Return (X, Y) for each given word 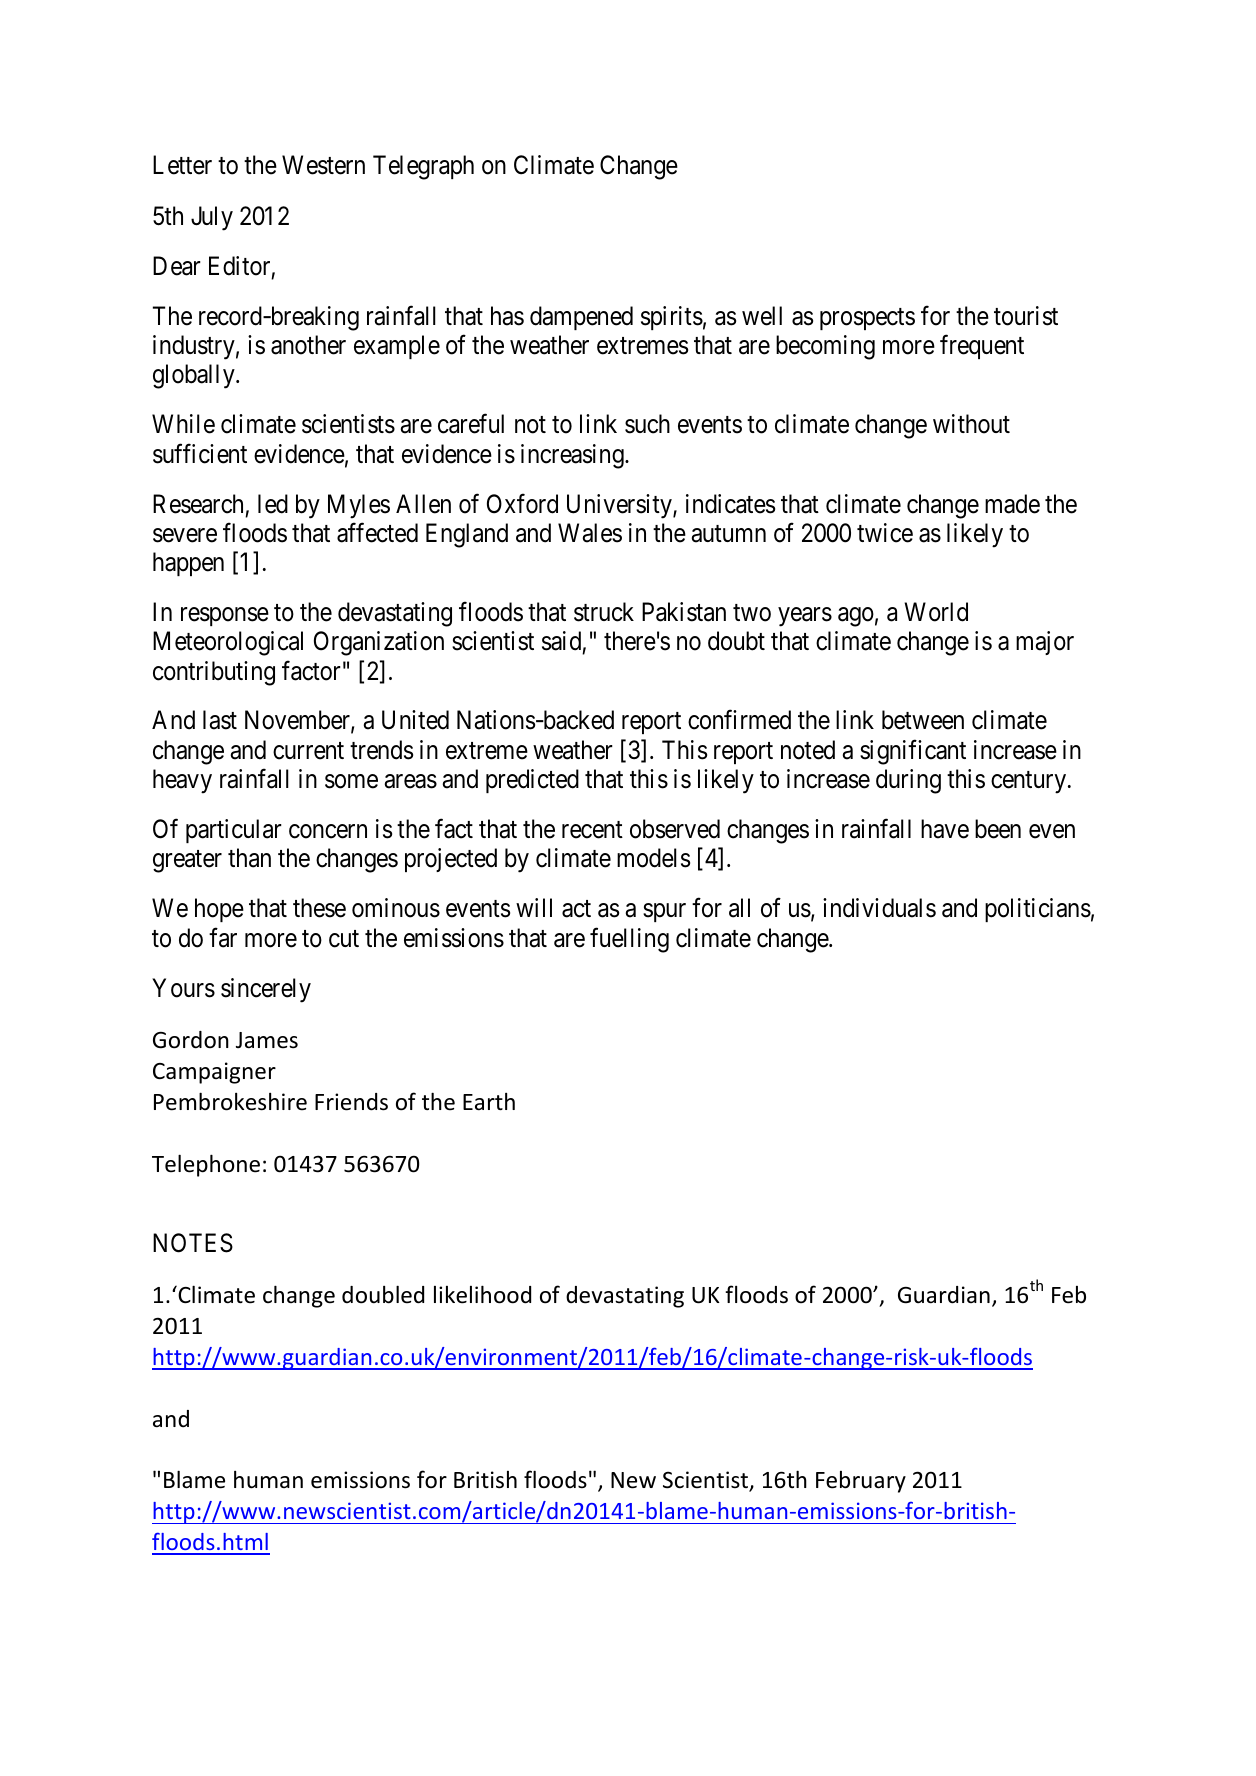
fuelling (629, 940)
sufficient (200, 453)
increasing (573, 456)
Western (323, 165)
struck (604, 612)
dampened (581, 318)
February (861, 1482)
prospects (867, 319)
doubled (383, 1294)
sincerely (266, 990)
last (220, 720)
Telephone (206, 1165)
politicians (1038, 910)
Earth (489, 1102)
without (971, 424)
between (923, 720)
